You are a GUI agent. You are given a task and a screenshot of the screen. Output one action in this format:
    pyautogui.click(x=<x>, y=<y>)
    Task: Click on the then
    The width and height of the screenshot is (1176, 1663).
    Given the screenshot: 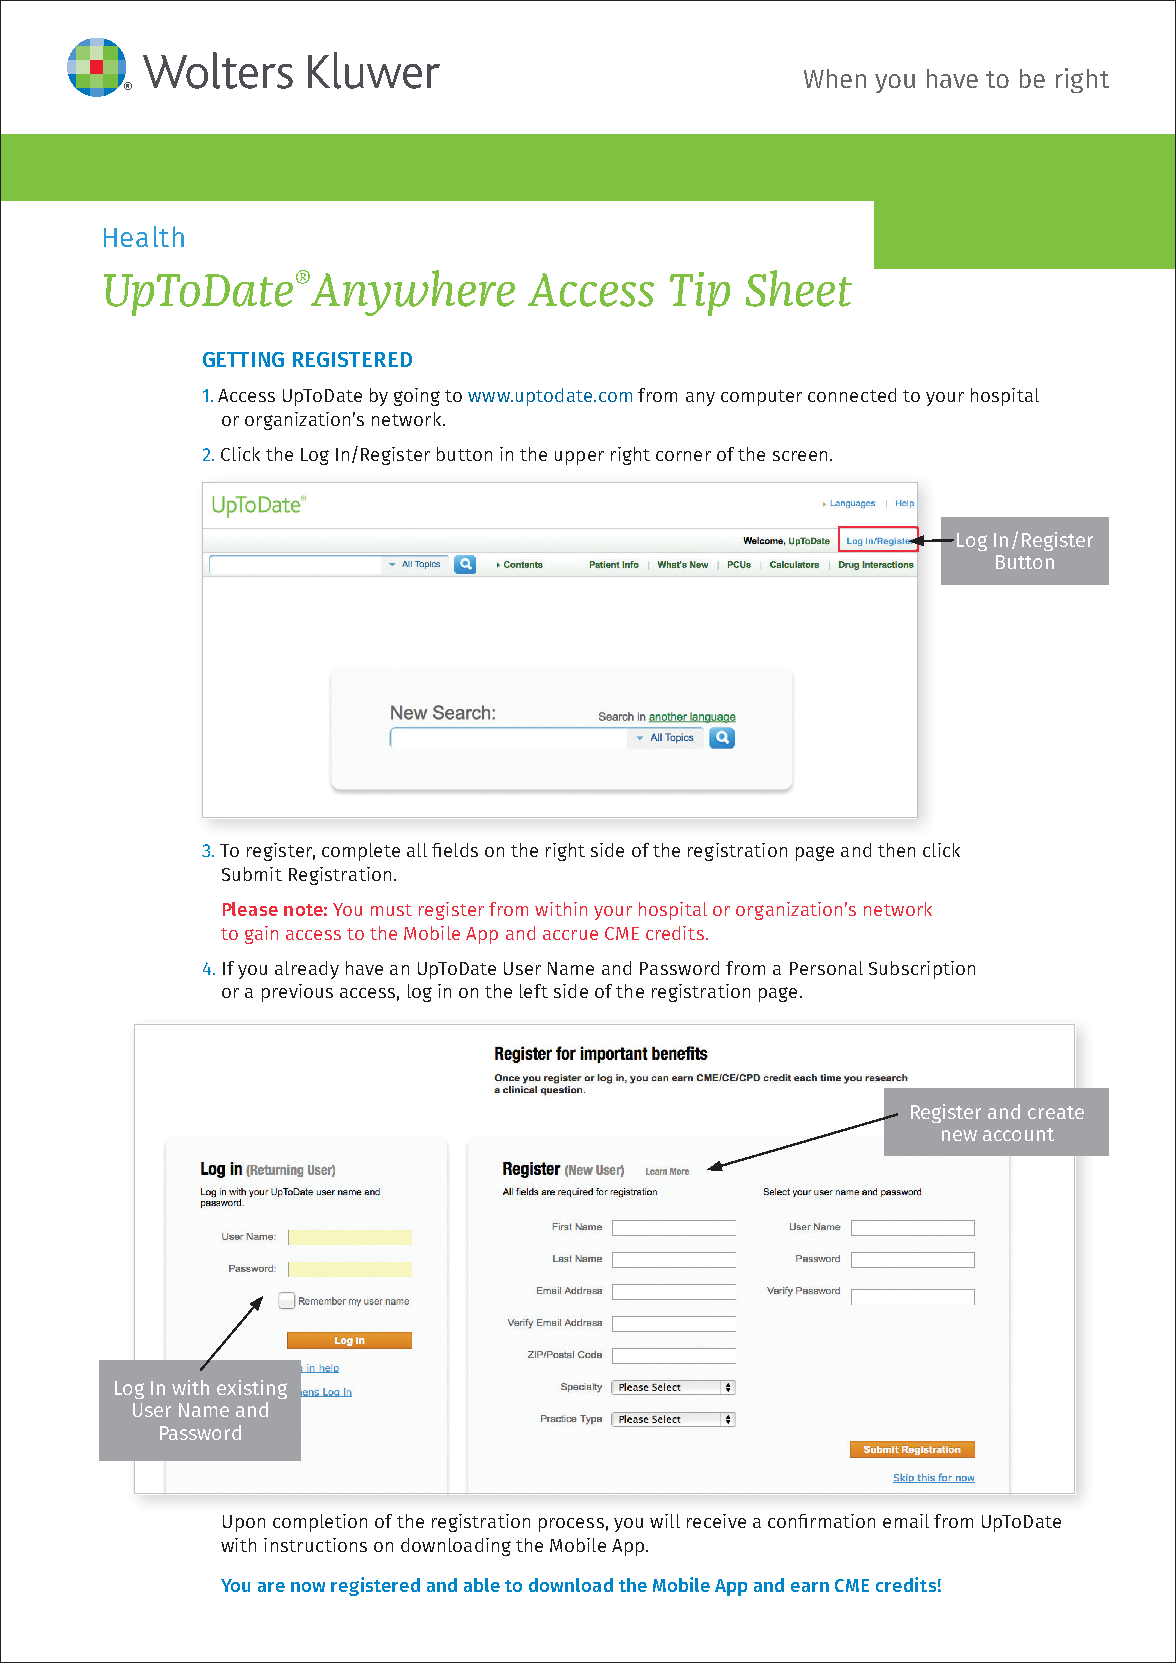 What is the action you would take?
    pyautogui.click(x=896, y=850)
